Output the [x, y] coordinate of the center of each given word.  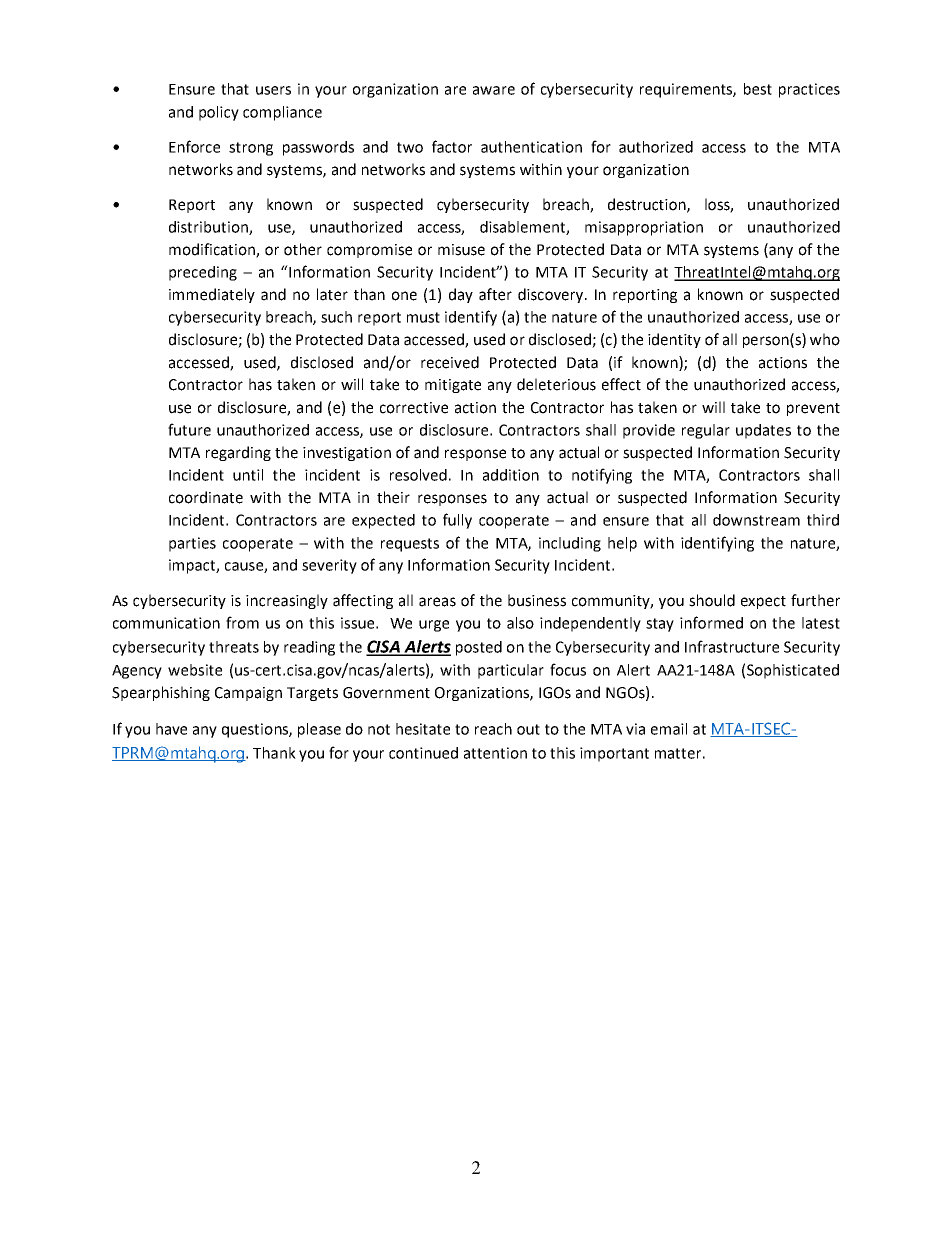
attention [495, 753]
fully [457, 521]
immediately [212, 295]
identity [674, 340]
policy [219, 113]
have [171, 729]
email [669, 729]
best [758, 89]
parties [192, 544]
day [461, 295]
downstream [756, 520]
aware [494, 90]
